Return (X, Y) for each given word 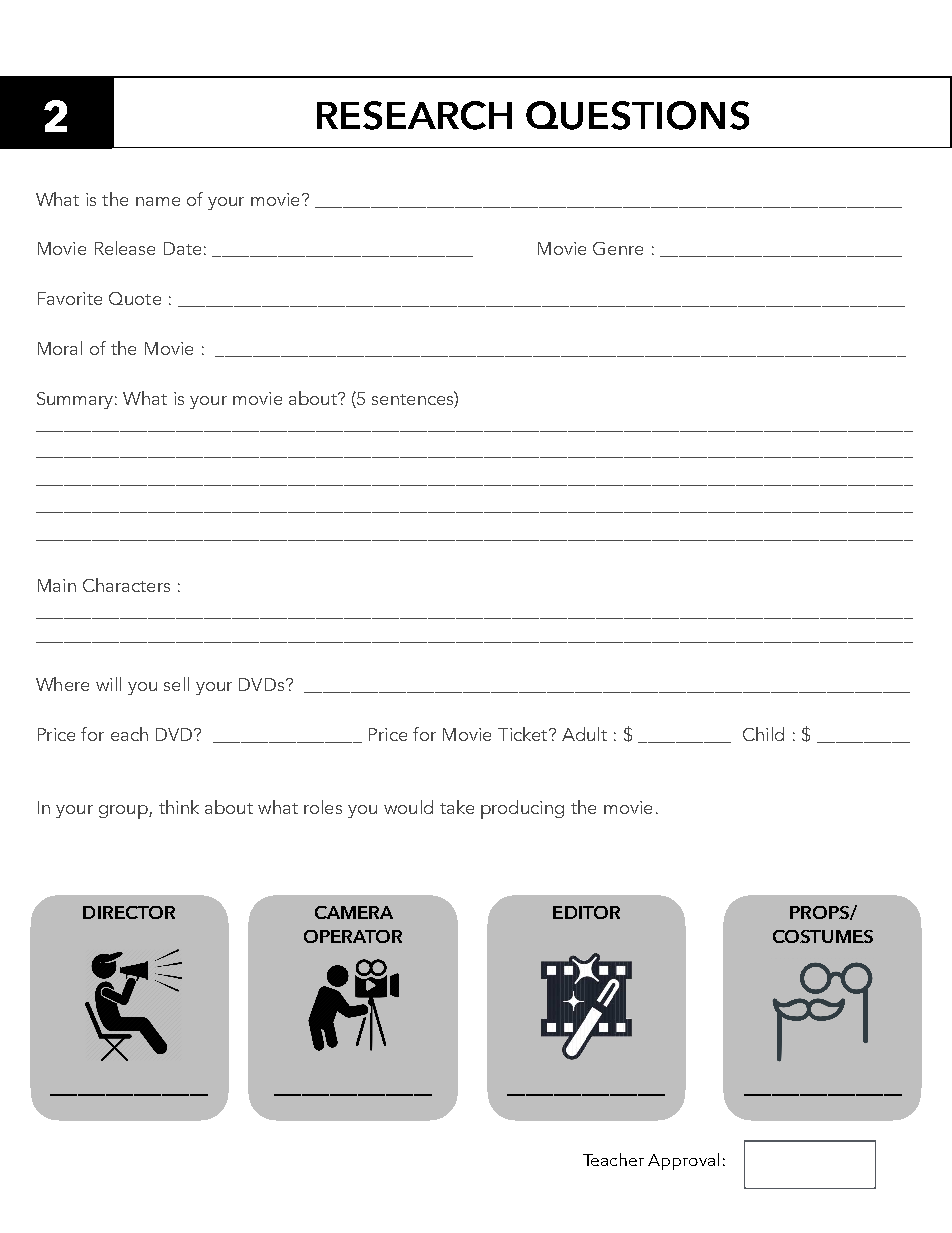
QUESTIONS (637, 115)
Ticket (524, 734)
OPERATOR (353, 936)
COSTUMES (823, 936)
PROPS (820, 913)
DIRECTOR (129, 912)
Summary (75, 400)
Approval (683, 1161)
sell (176, 684)
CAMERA (354, 912)
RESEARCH (414, 115)
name (158, 201)
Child (763, 734)
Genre (618, 248)
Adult (584, 734)
